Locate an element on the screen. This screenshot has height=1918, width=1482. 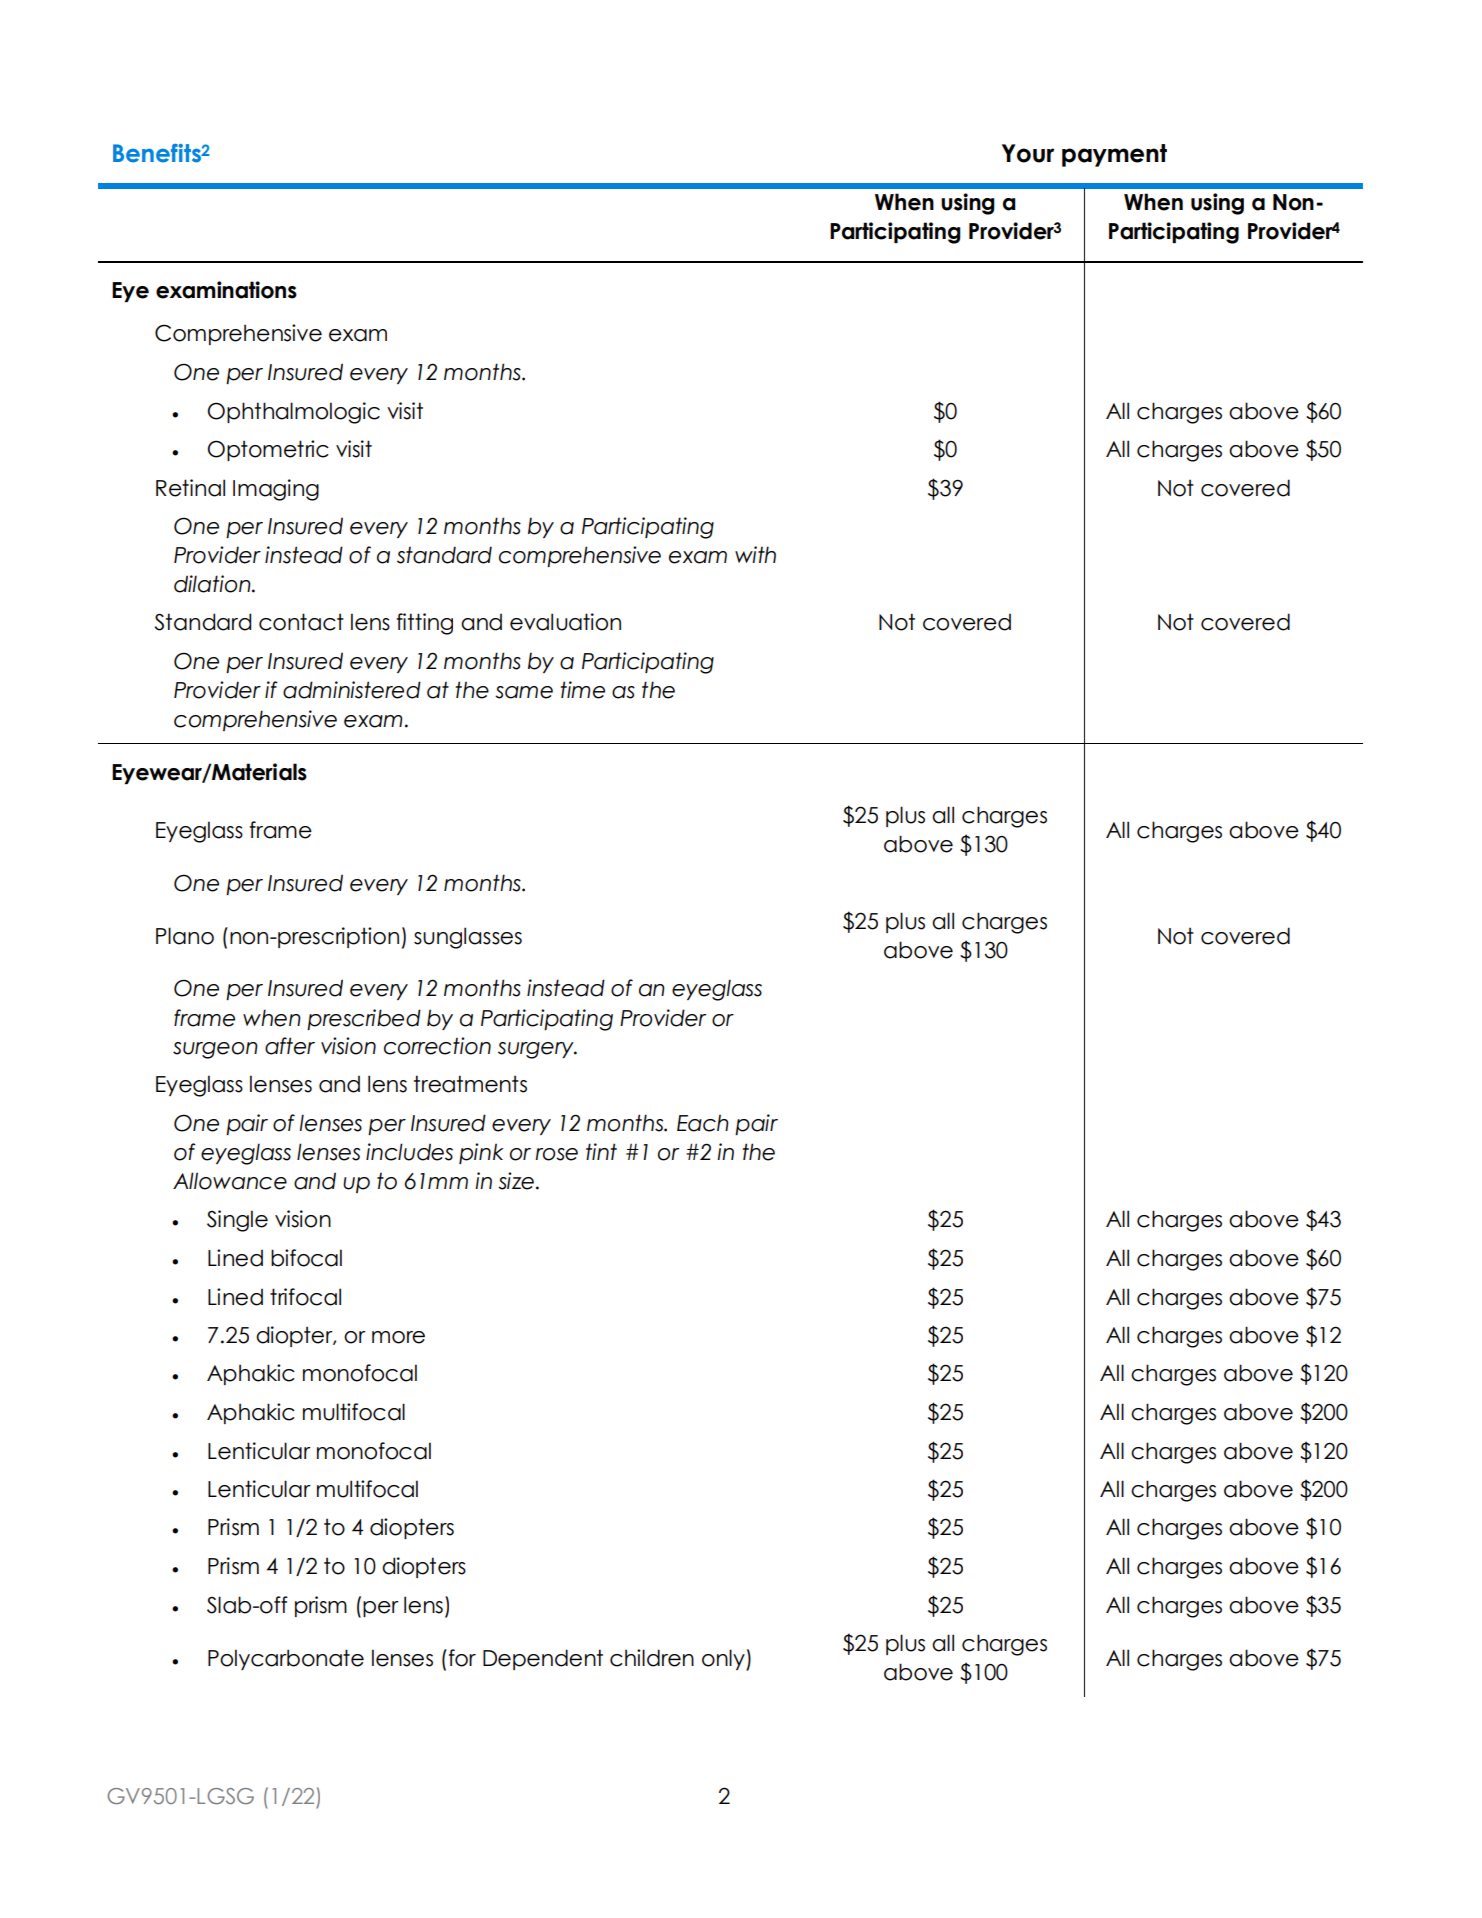
children is located at coordinates (652, 1658).
